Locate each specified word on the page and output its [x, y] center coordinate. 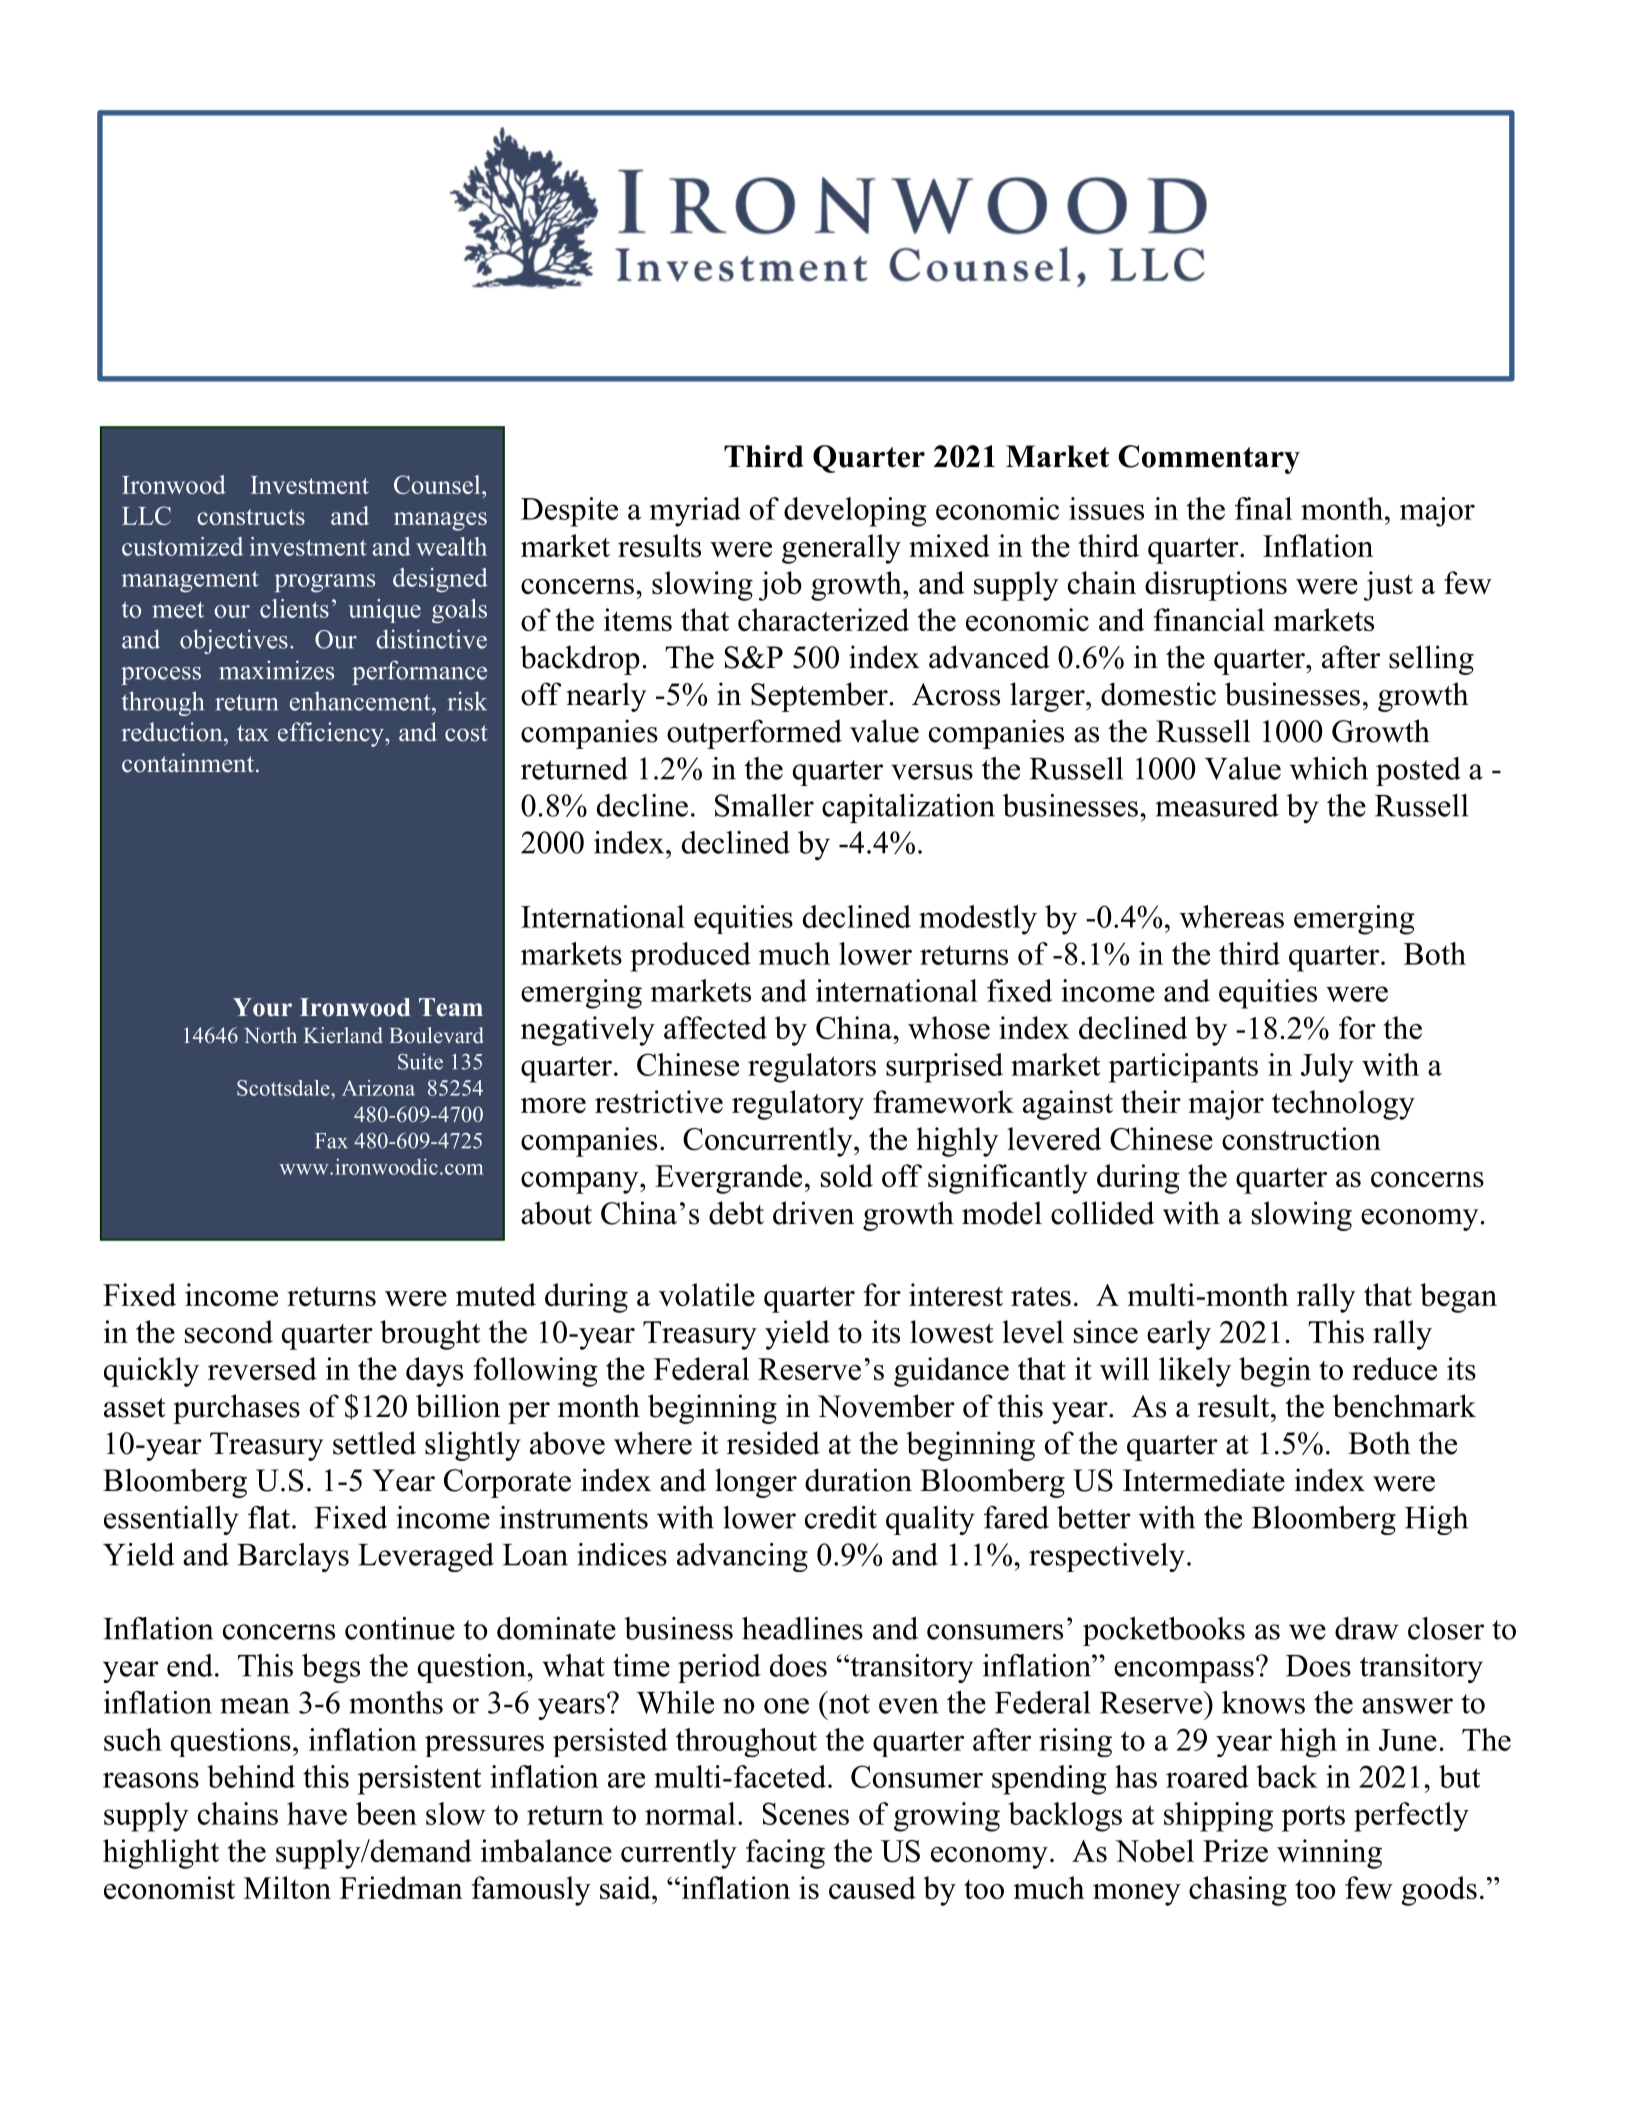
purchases [236, 1409]
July [1327, 1068]
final [1263, 508]
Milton [287, 1887]
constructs [251, 517]
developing [855, 512]
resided [773, 1443]
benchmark [1404, 1406]
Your [262, 1007]
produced [690, 957]
